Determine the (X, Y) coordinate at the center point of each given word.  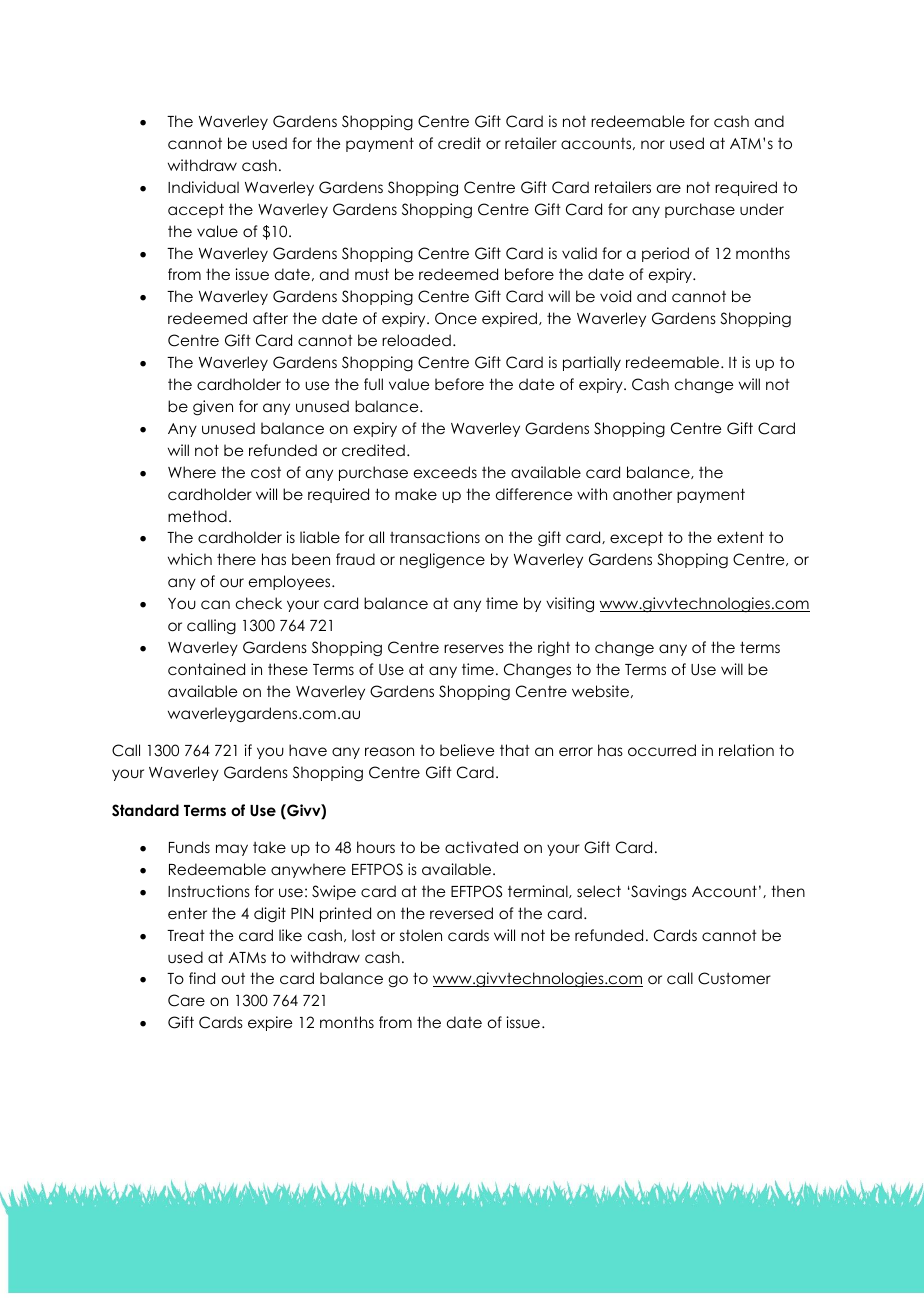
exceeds (445, 472)
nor (653, 144)
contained (206, 669)
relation (746, 750)
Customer (734, 978)
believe (467, 750)
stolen (421, 935)
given (213, 408)
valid (579, 253)
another (642, 494)
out (233, 978)
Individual (203, 187)
